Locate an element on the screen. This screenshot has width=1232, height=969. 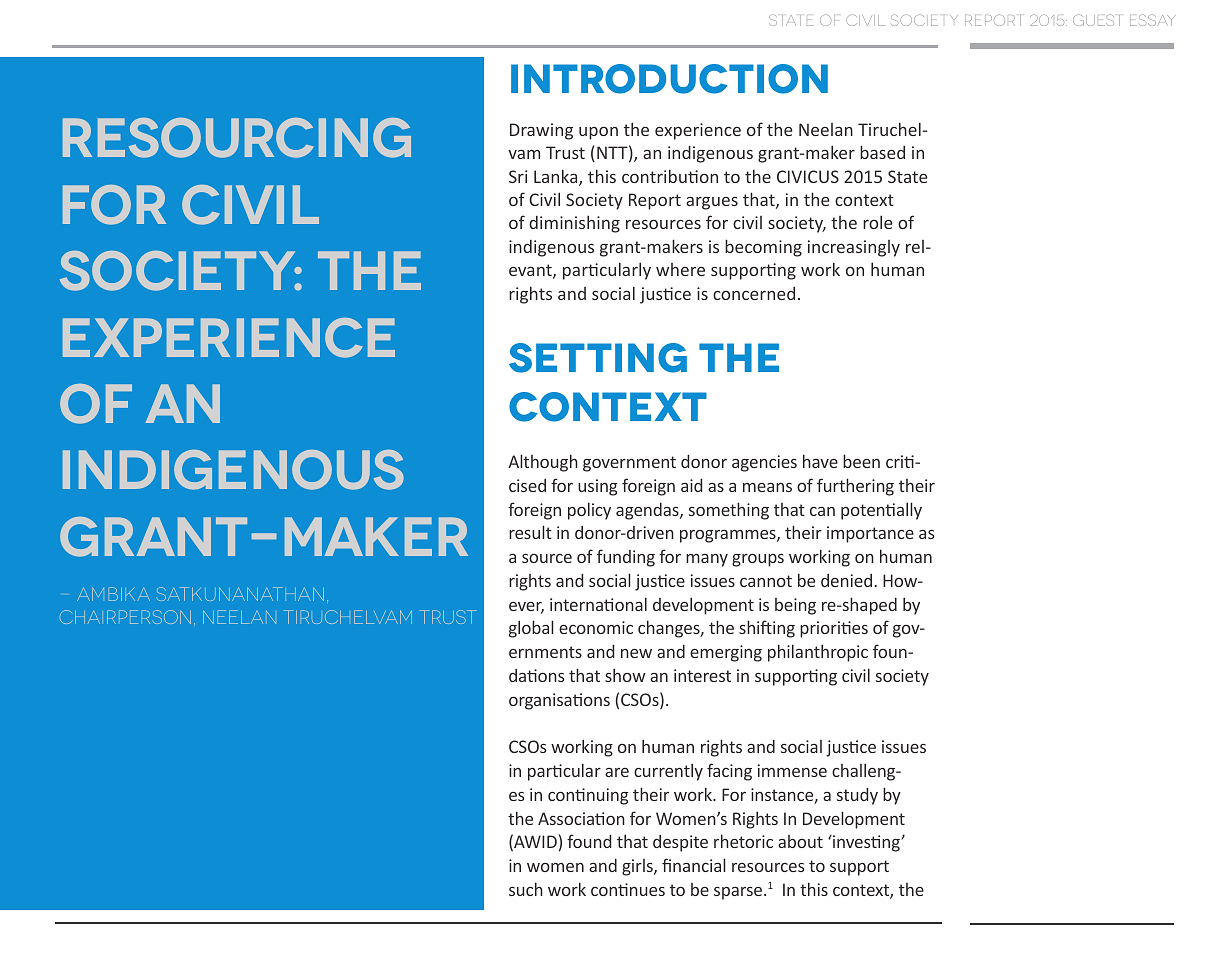
been is located at coordinates (861, 461).
